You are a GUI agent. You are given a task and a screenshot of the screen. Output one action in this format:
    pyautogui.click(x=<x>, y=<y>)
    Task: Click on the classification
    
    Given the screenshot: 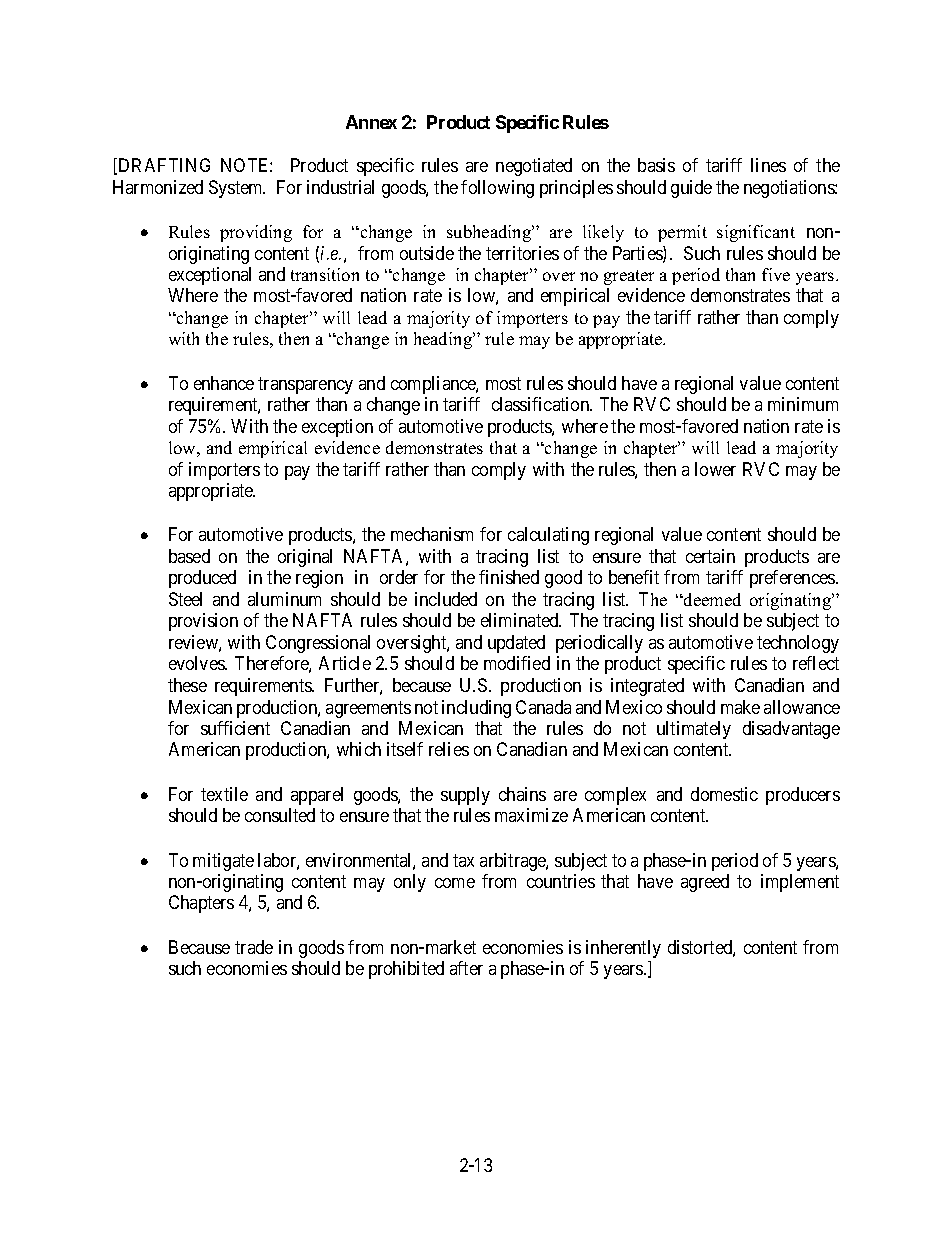 What is the action you would take?
    pyautogui.click(x=542, y=404)
